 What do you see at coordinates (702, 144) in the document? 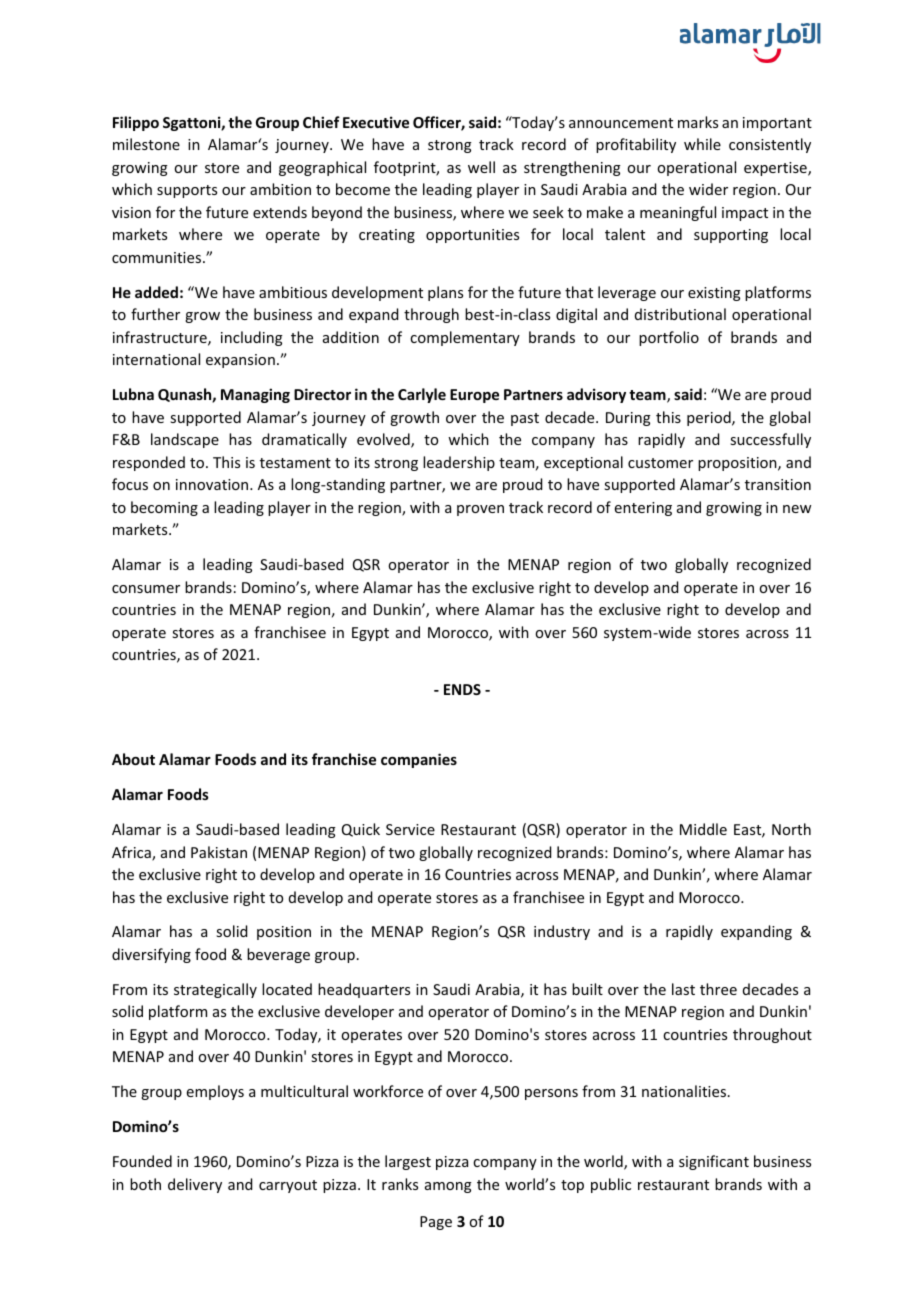
I see `while` at bounding box center [702, 144].
